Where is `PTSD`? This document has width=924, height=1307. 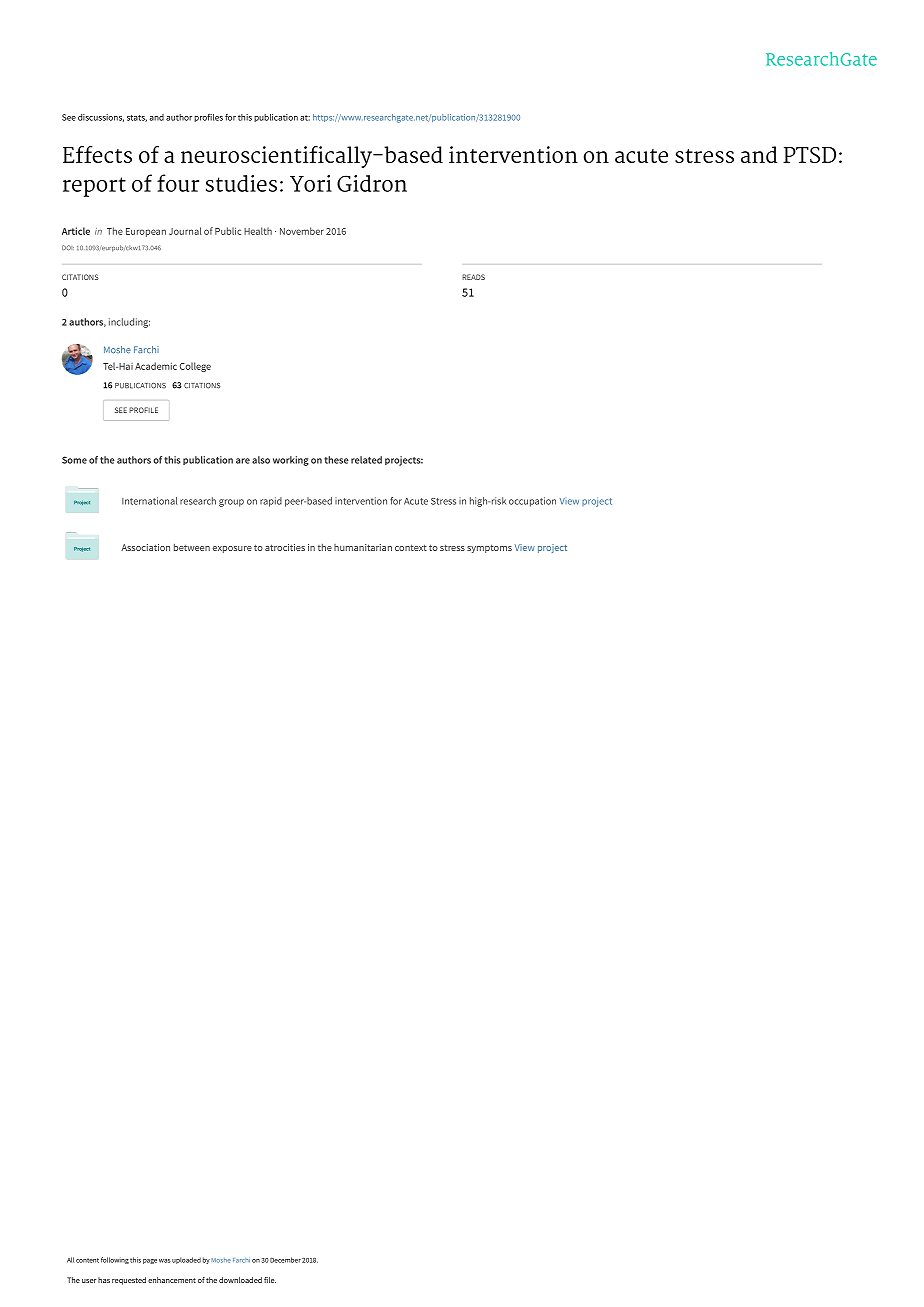
PTSD is located at coordinates (809, 155).
